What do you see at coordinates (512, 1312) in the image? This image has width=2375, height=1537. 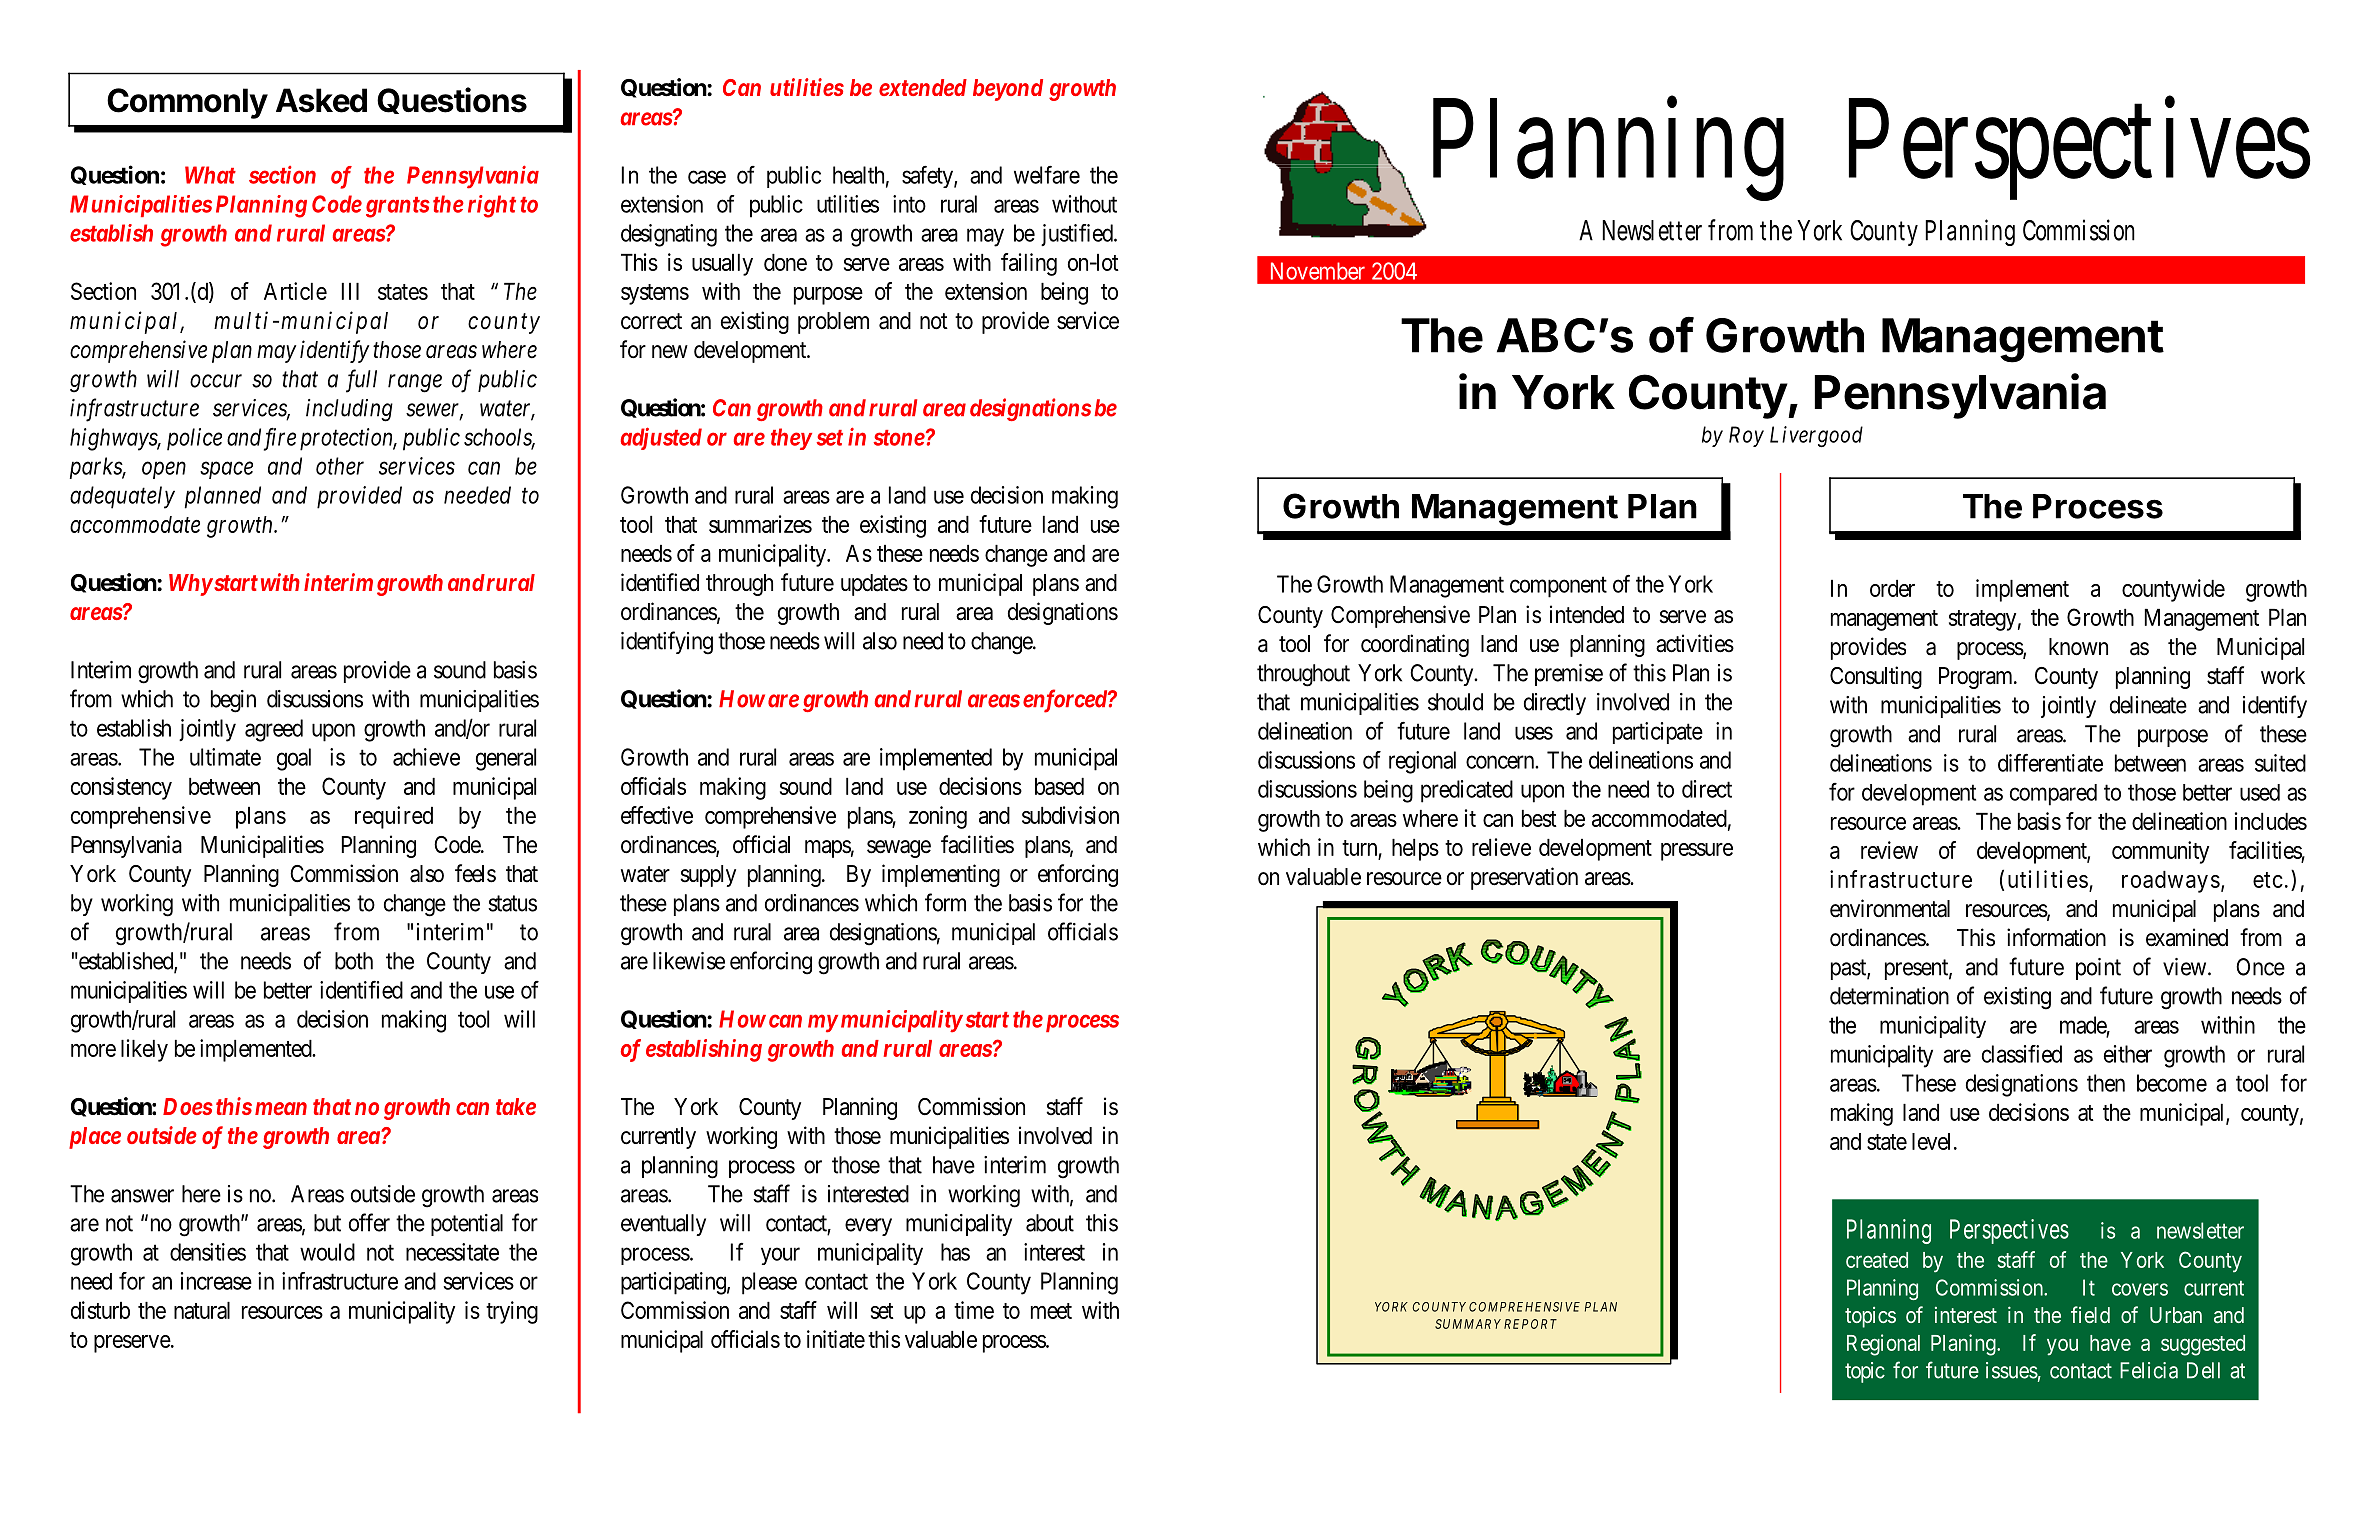 I see `trying` at bounding box center [512, 1312].
